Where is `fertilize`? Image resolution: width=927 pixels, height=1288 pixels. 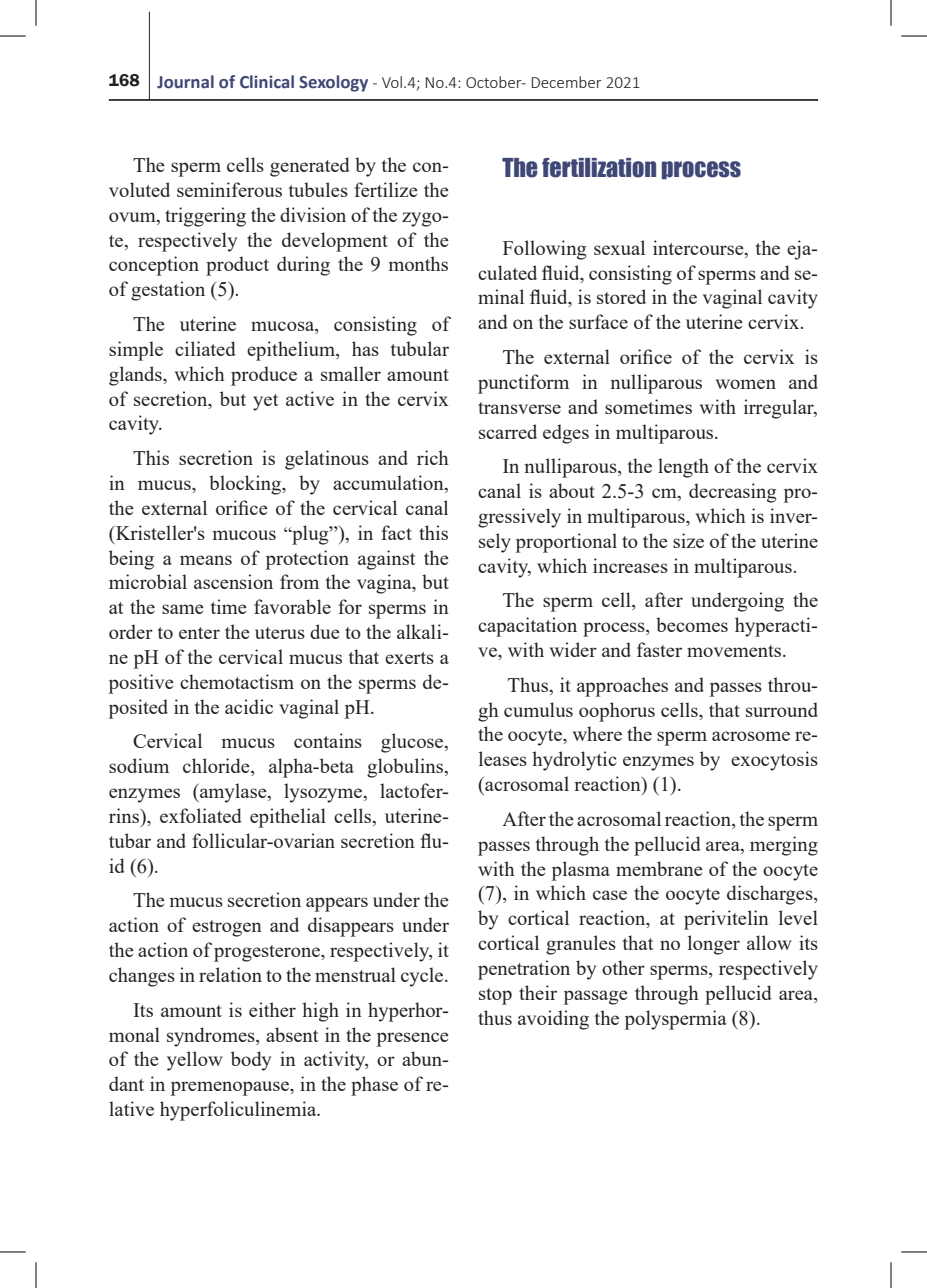 fertilize is located at coordinates (386, 189).
